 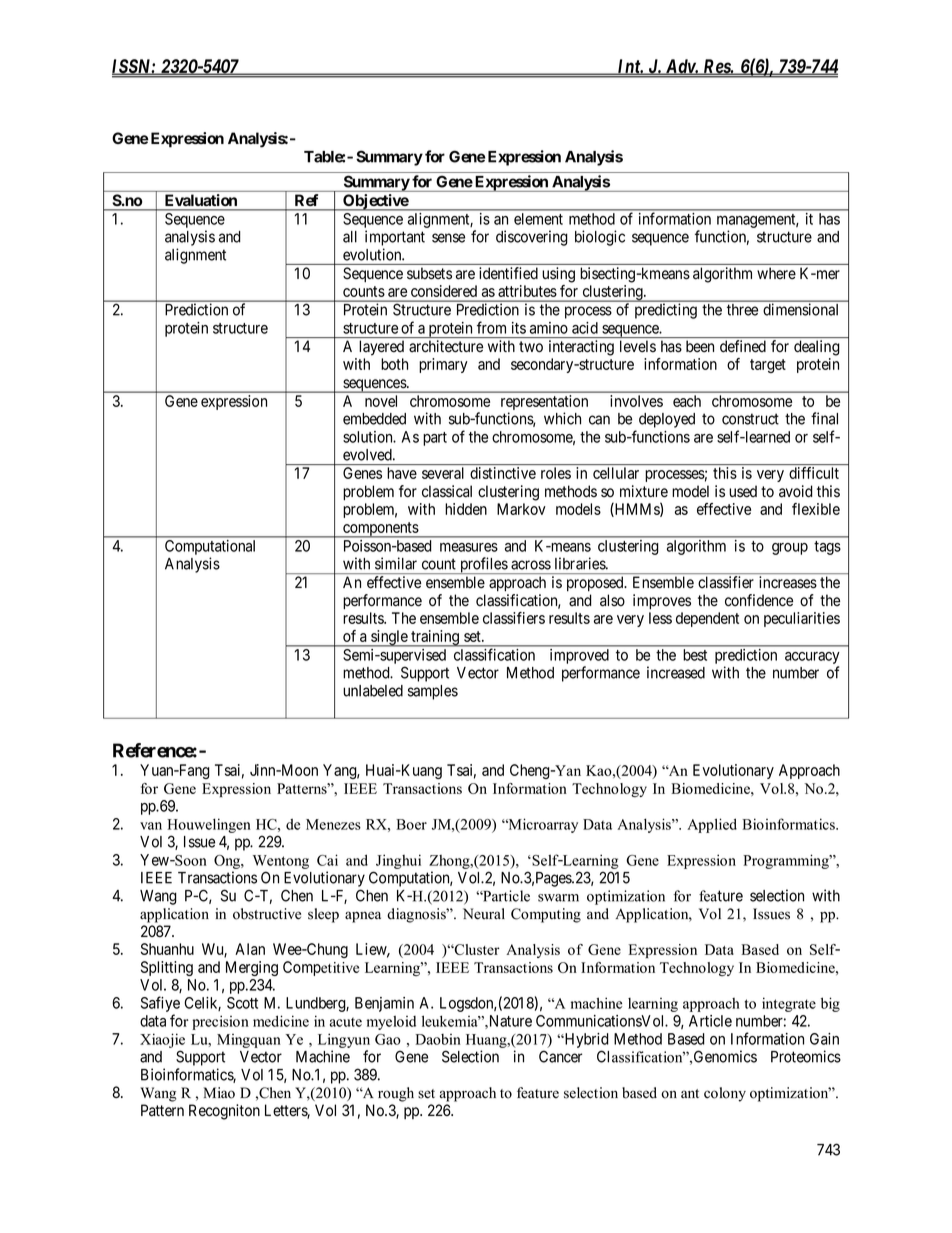 I want to click on Cancer, so click(x=560, y=1056).
